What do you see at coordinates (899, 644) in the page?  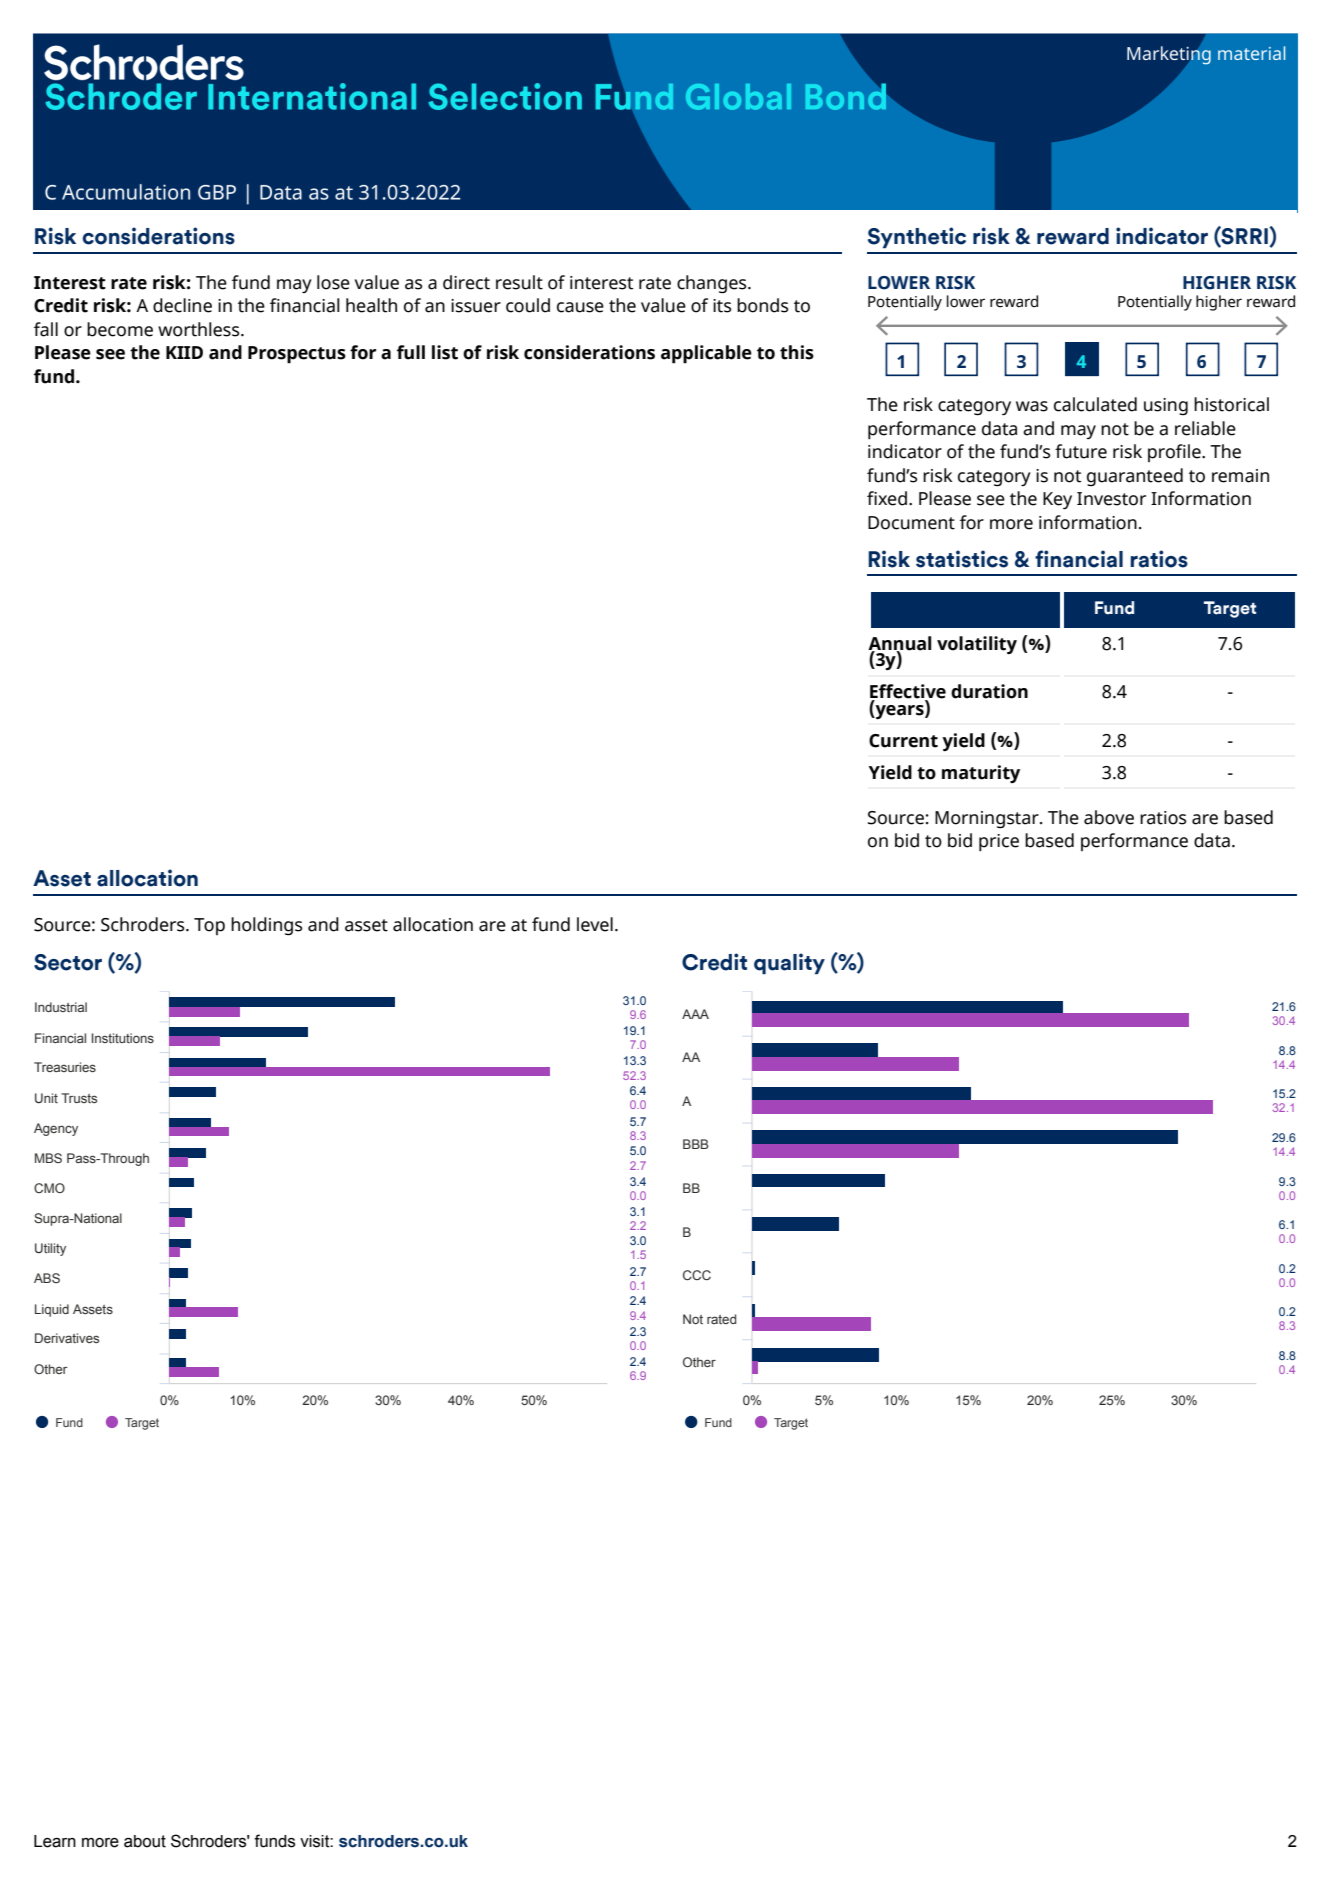 I see `Annual` at bounding box center [899, 644].
